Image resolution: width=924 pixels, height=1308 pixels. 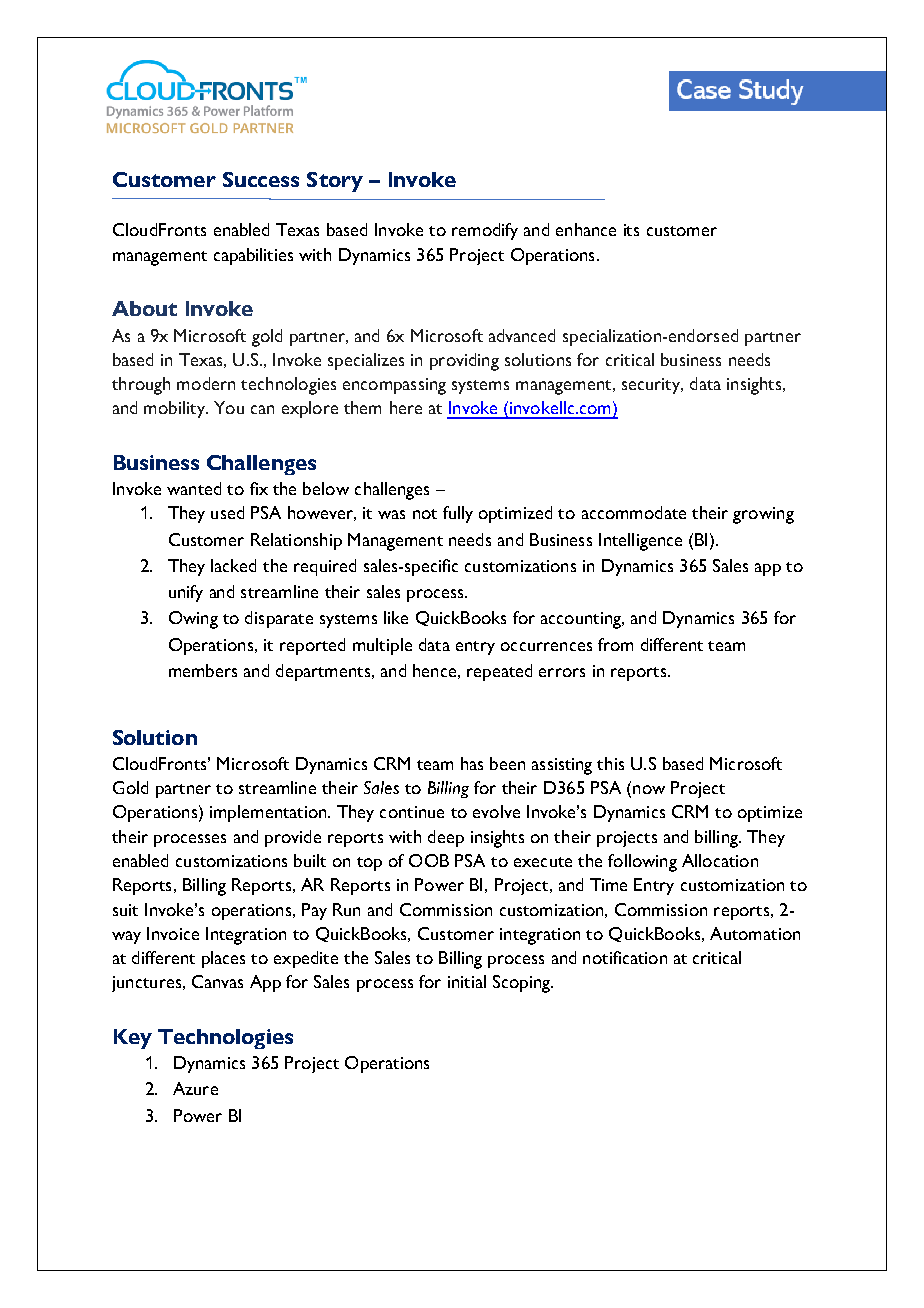 What do you see at coordinates (631, 230) in the screenshot?
I see `its` at bounding box center [631, 230].
